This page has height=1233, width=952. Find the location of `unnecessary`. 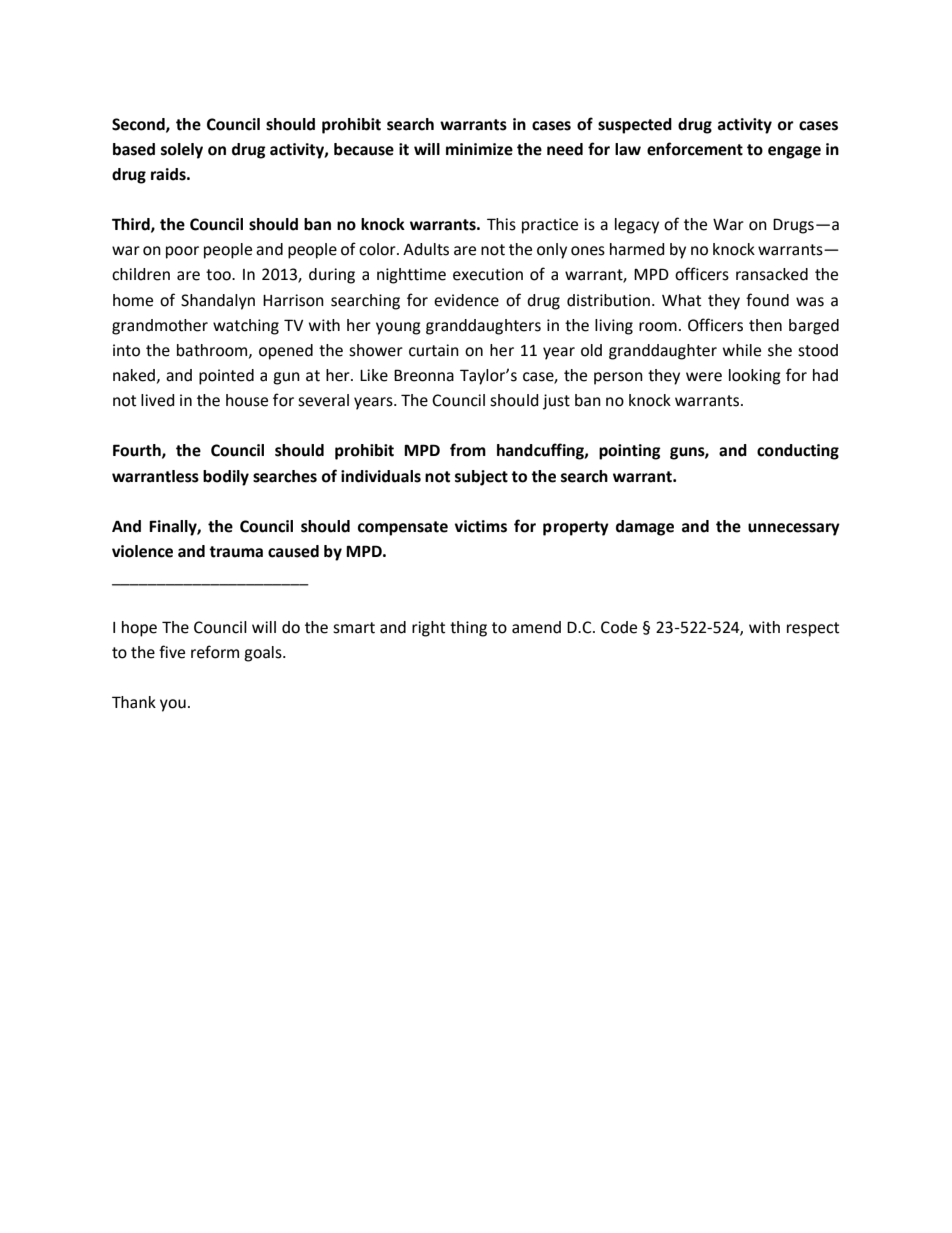

unnecessary is located at coordinates (794, 529).
